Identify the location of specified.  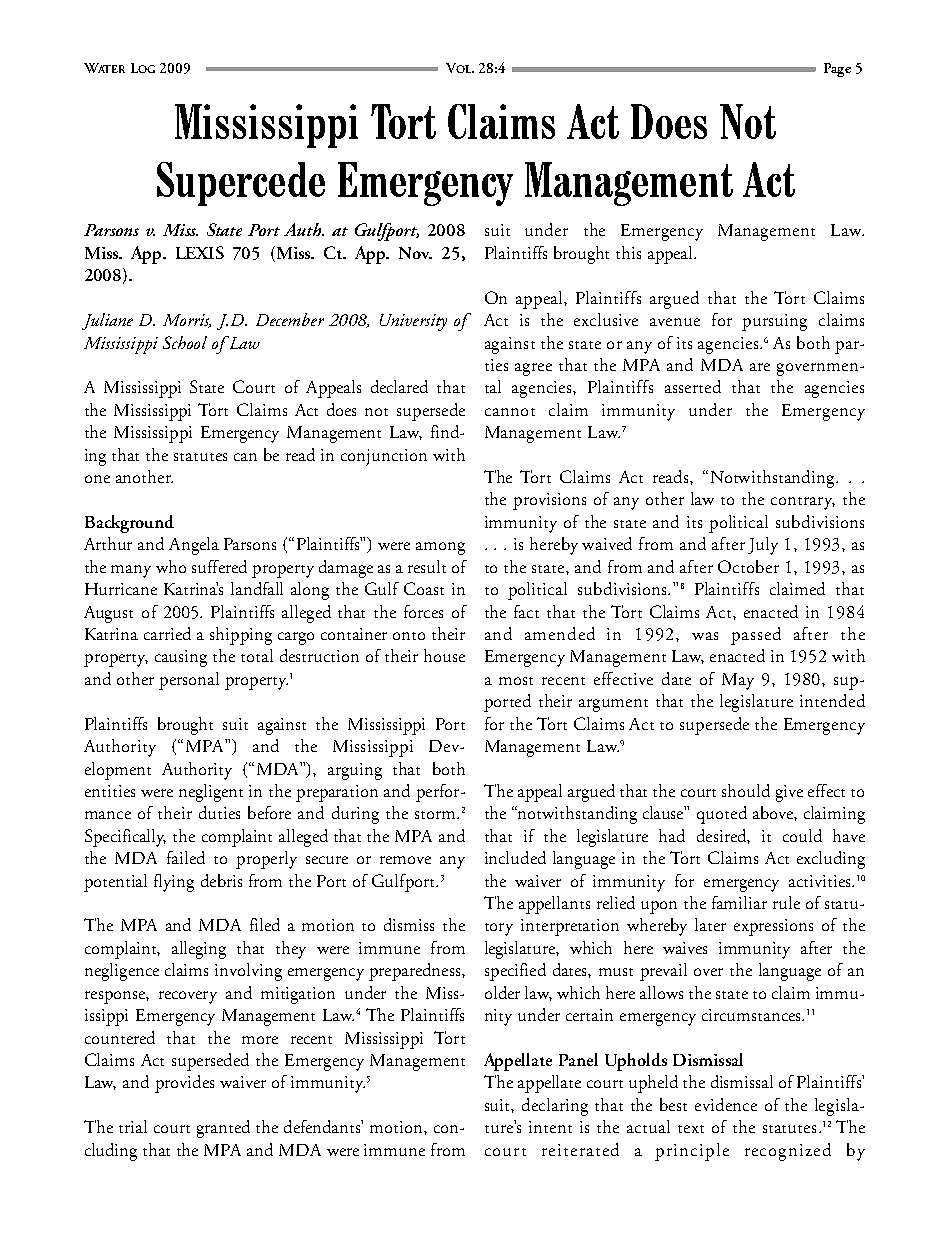
(515, 972).
